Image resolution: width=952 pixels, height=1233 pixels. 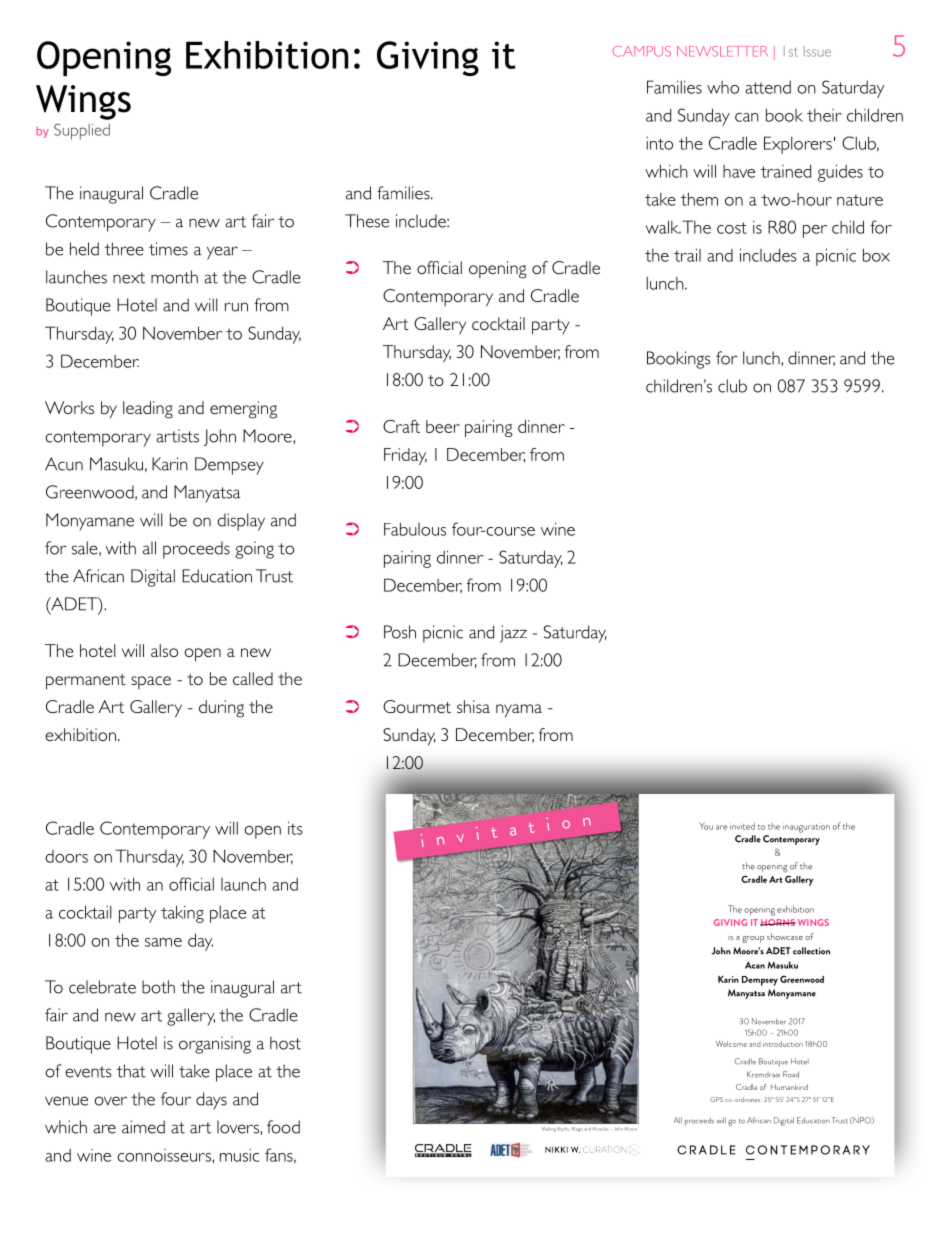 I want to click on attend, so click(x=768, y=87).
